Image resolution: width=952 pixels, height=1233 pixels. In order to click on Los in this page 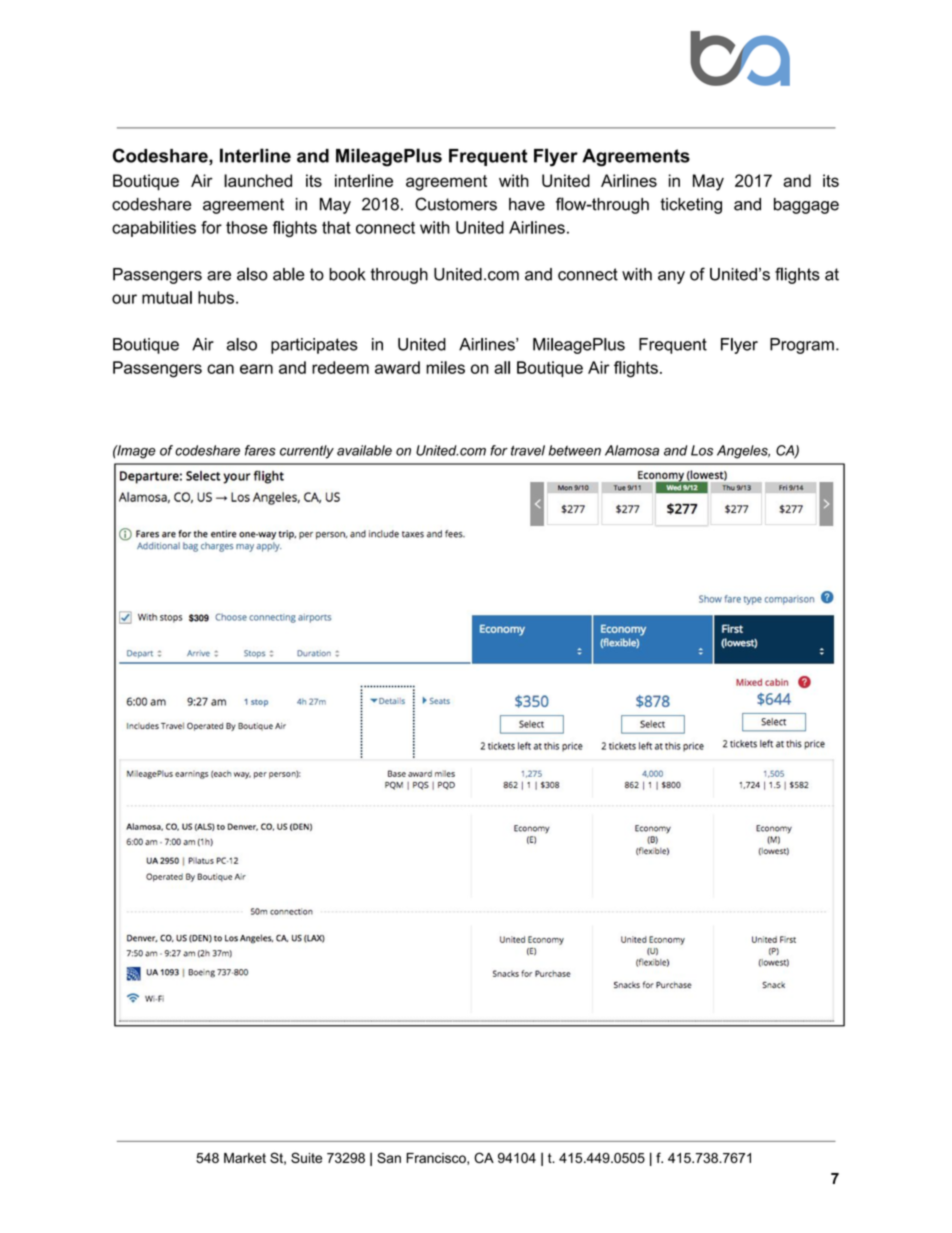, I will do `click(702, 450)`.
